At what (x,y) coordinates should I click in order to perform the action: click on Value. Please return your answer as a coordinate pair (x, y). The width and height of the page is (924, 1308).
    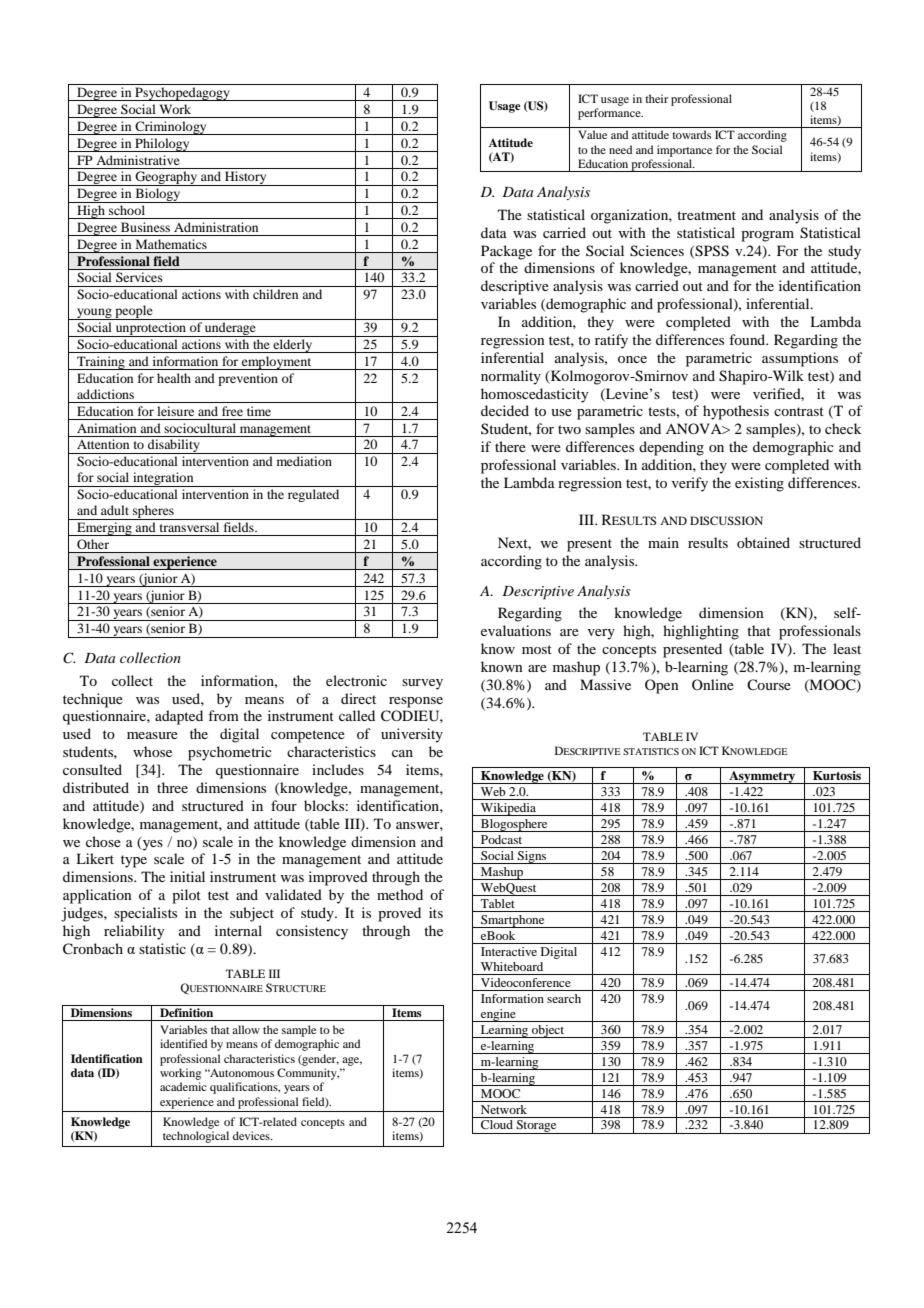
    Looking at the image, I should click on (592, 134).
